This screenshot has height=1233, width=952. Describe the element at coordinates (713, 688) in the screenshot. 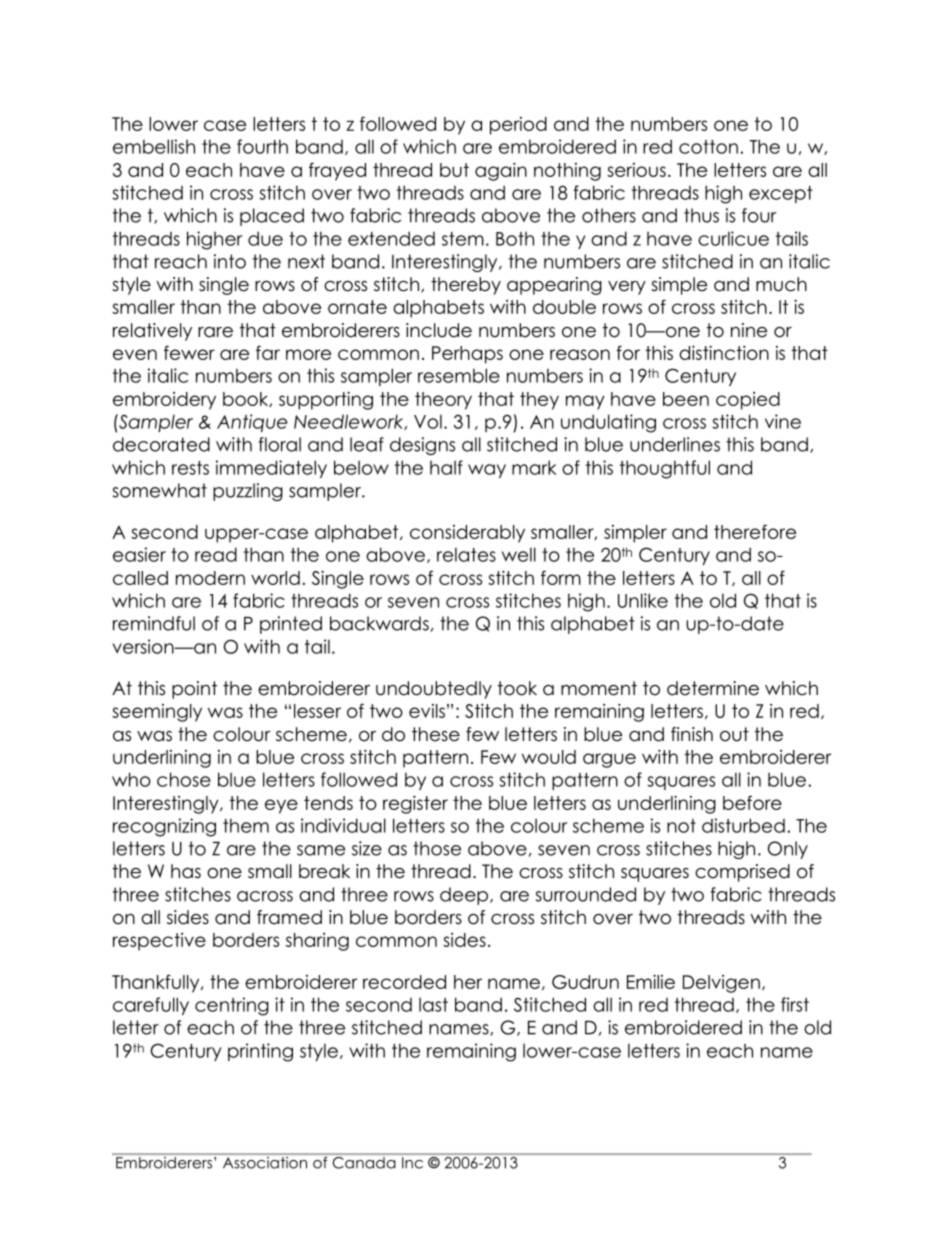

I see `determine` at that location.
